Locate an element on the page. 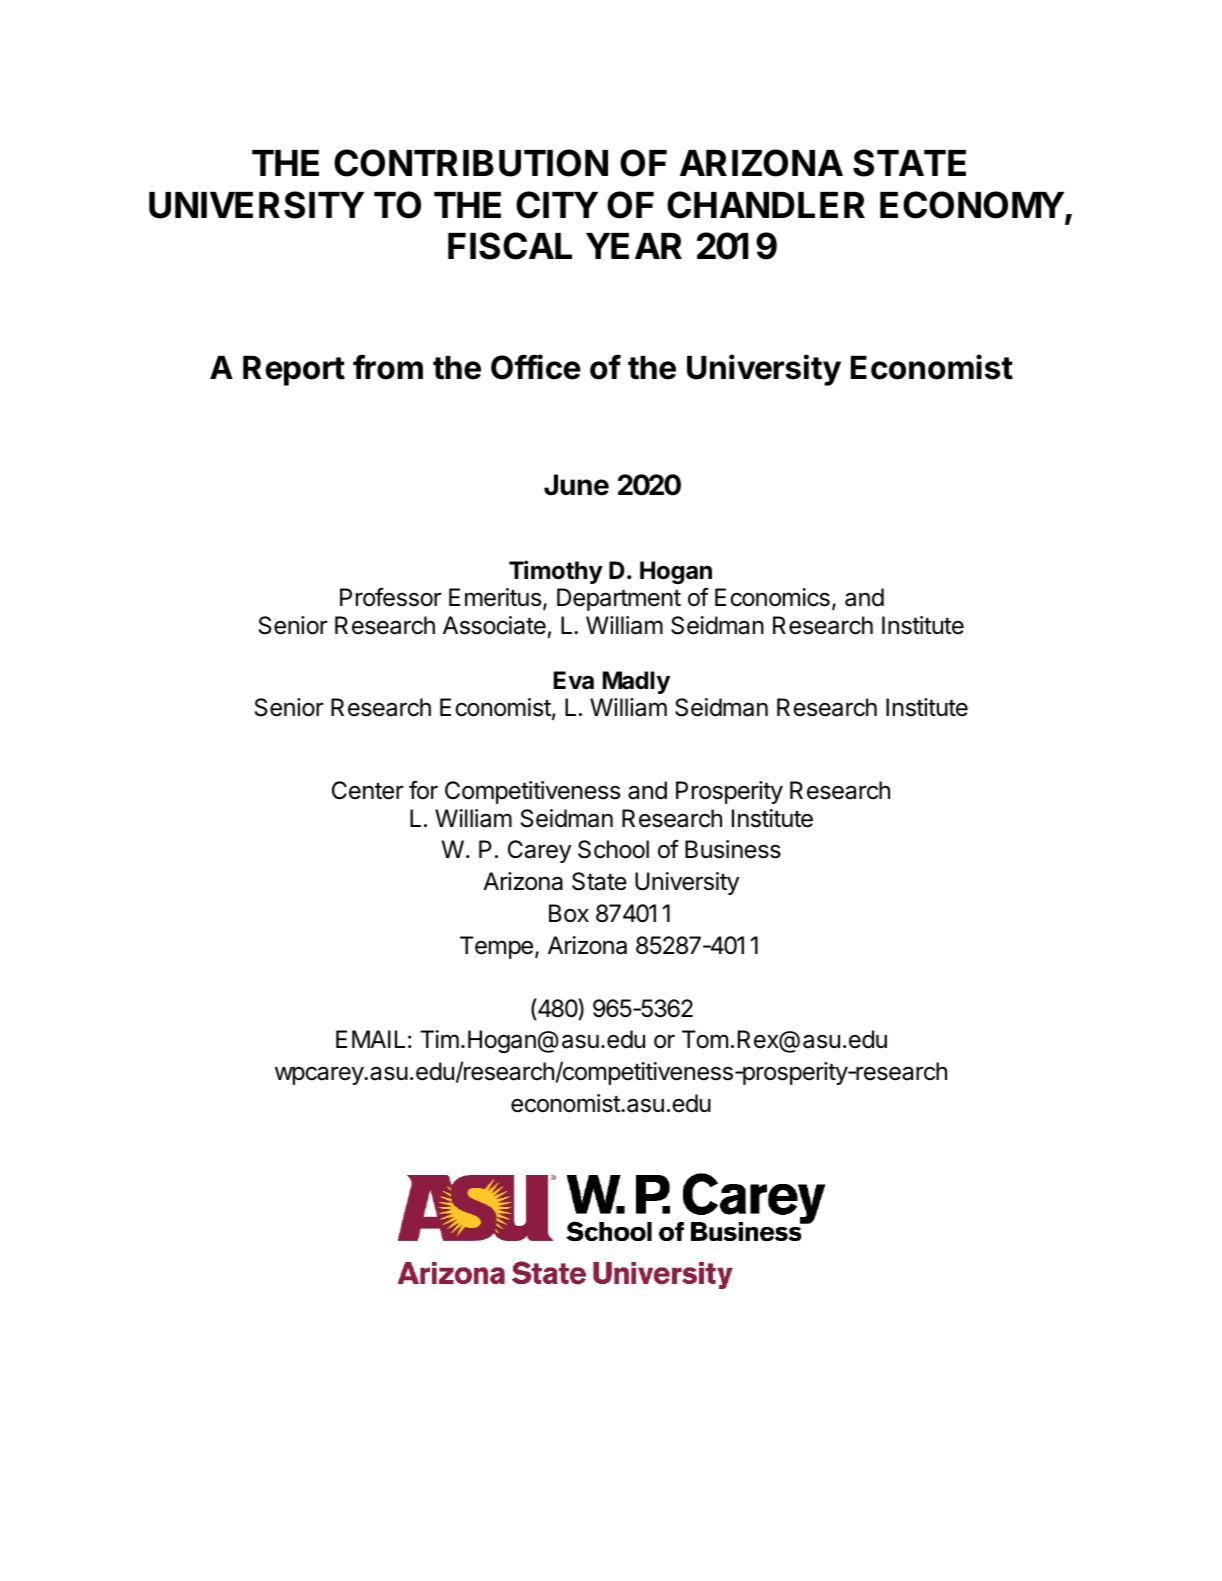  EMAIL is located at coordinates (370, 1039).
